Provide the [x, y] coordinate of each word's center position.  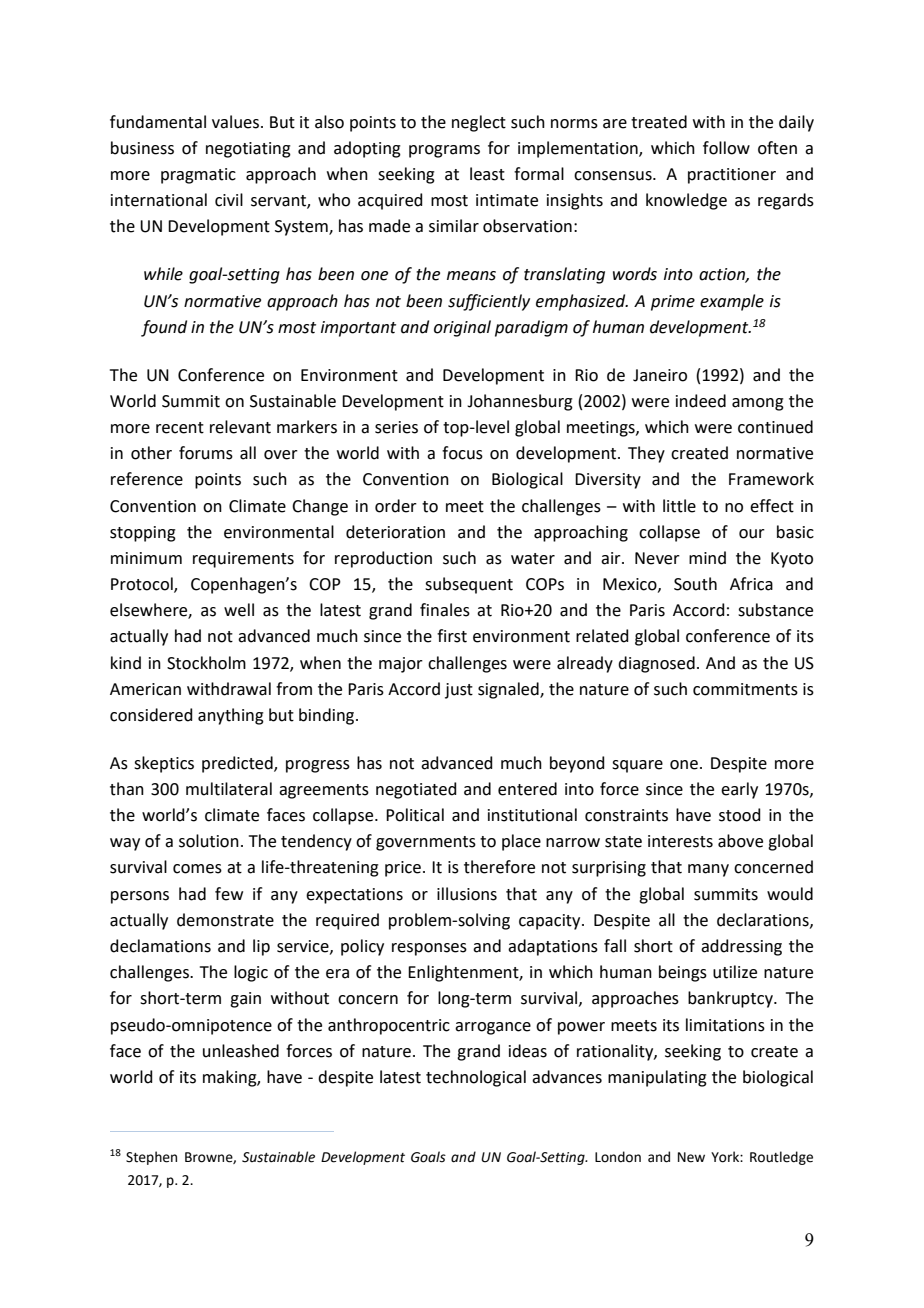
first [452, 636]
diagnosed [656, 664]
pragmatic [198, 176]
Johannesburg [520, 402]
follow [726, 148]
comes [197, 869]
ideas [528, 1051]
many [708, 870]
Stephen [151, 1158]
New [691, 1157]
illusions [467, 894]
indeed [701, 401]
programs [444, 151]
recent [180, 428]
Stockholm [206, 663]
